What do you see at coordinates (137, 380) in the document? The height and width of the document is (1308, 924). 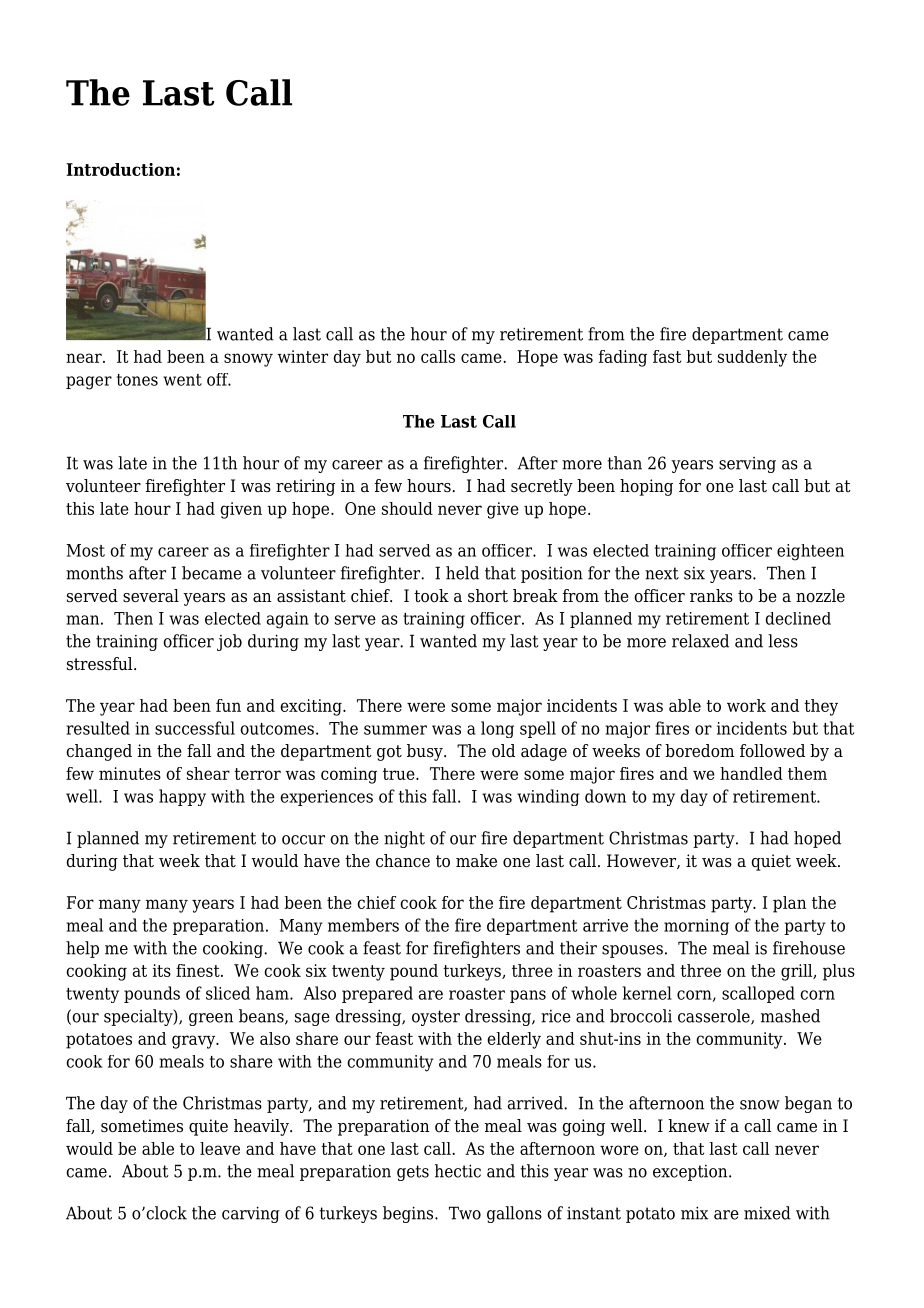 I see `tones` at bounding box center [137, 380].
